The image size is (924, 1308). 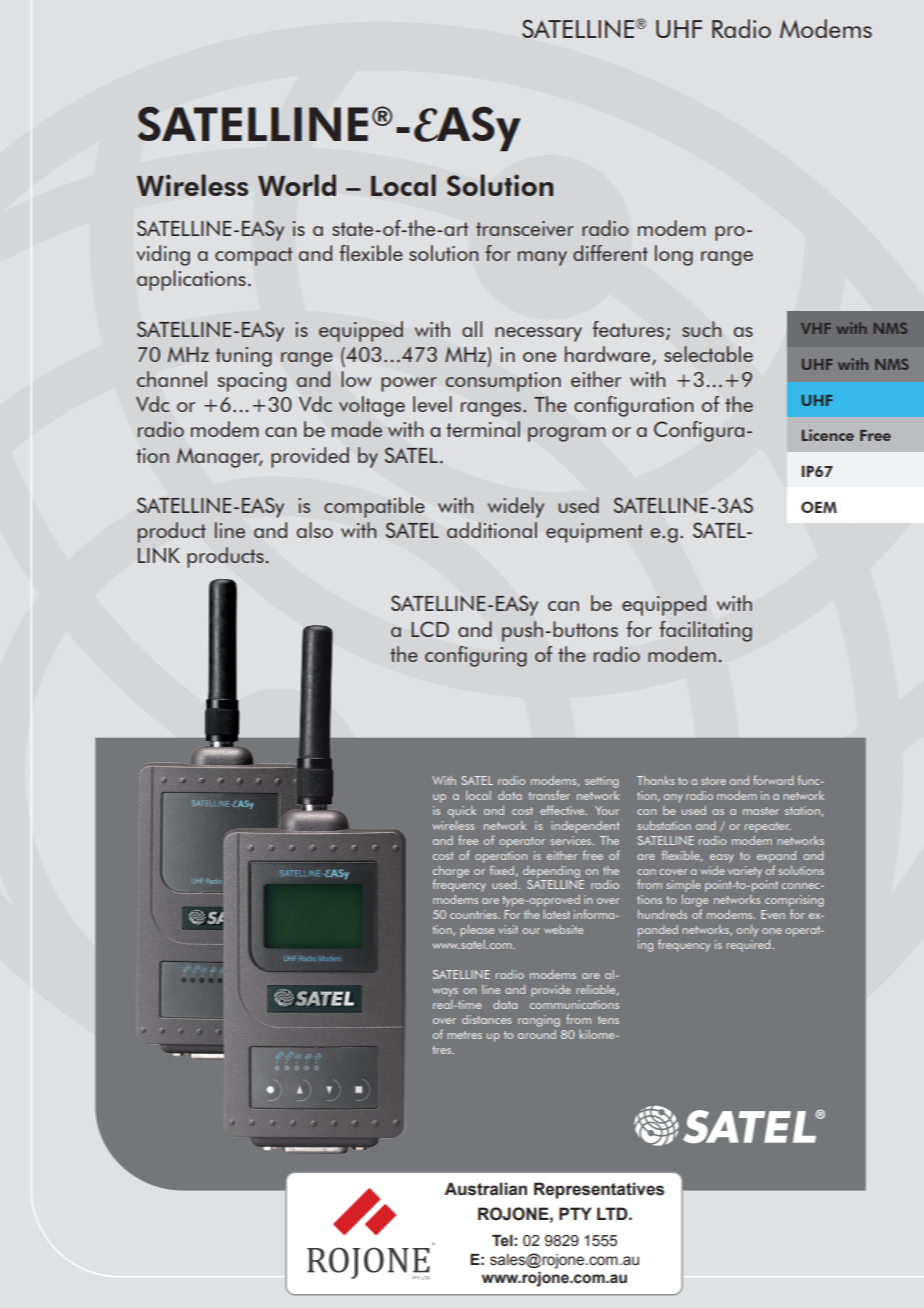 I want to click on also, so click(x=315, y=530).
